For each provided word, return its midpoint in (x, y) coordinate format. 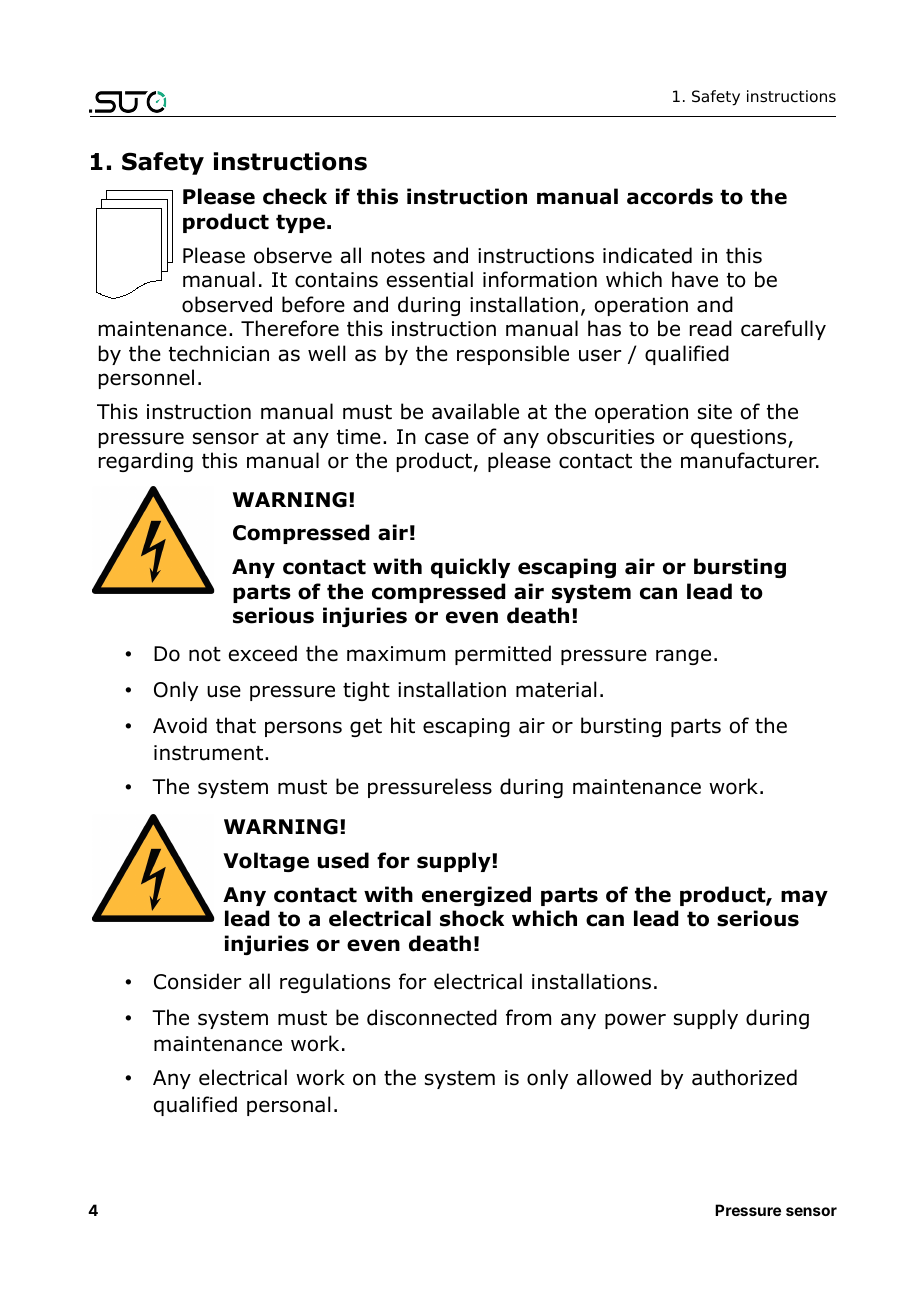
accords (670, 196)
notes (398, 256)
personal (288, 1106)
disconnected (432, 1017)
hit (403, 725)
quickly (470, 568)
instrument (210, 753)
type (300, 223)
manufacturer (750, 460)
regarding (146, 462)
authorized (744, 1077)
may (804, 898)
